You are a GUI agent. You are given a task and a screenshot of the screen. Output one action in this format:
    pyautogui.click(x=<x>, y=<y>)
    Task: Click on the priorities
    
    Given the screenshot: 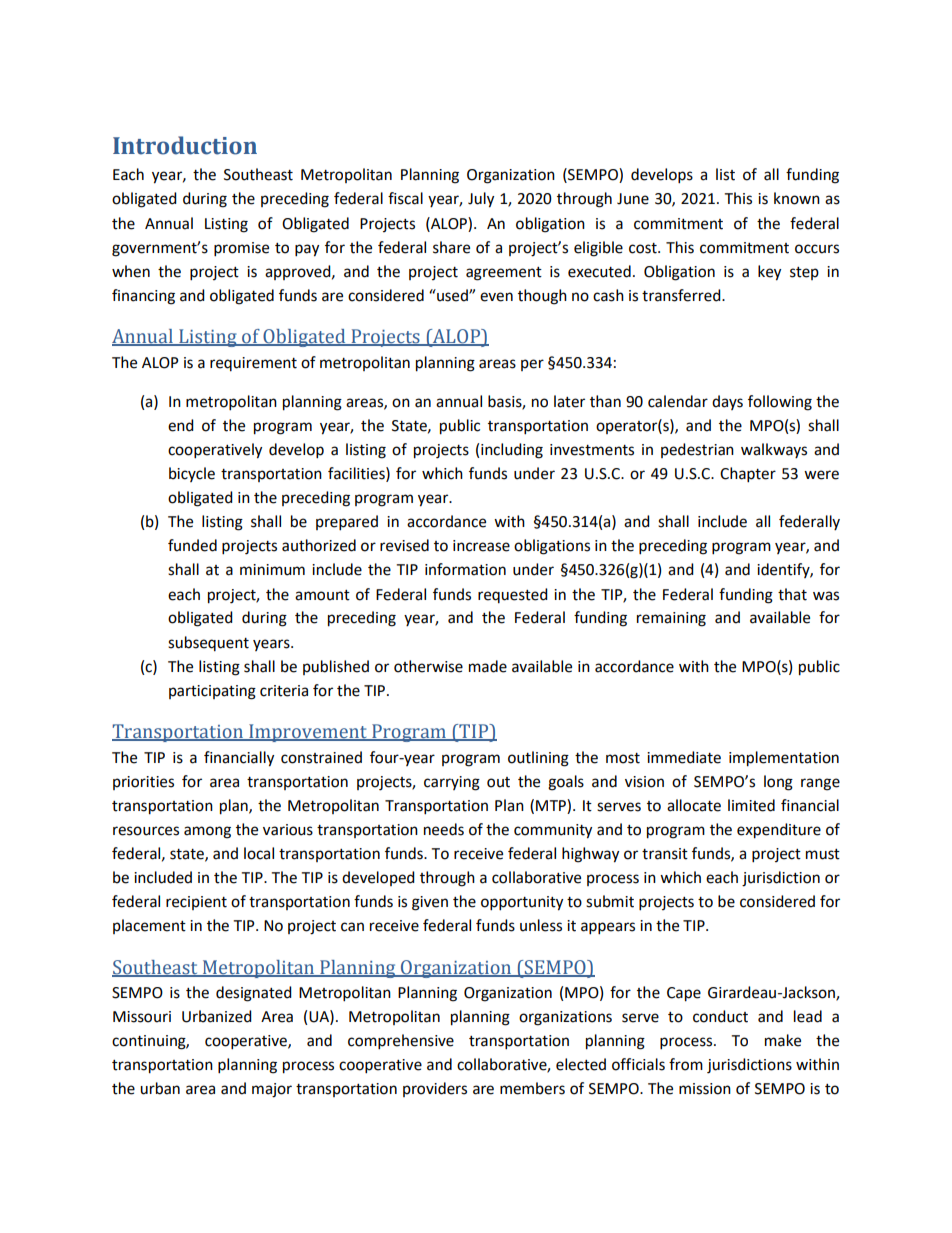 What is the action you would take?
    pyautogui.click(x=143, y=783)
